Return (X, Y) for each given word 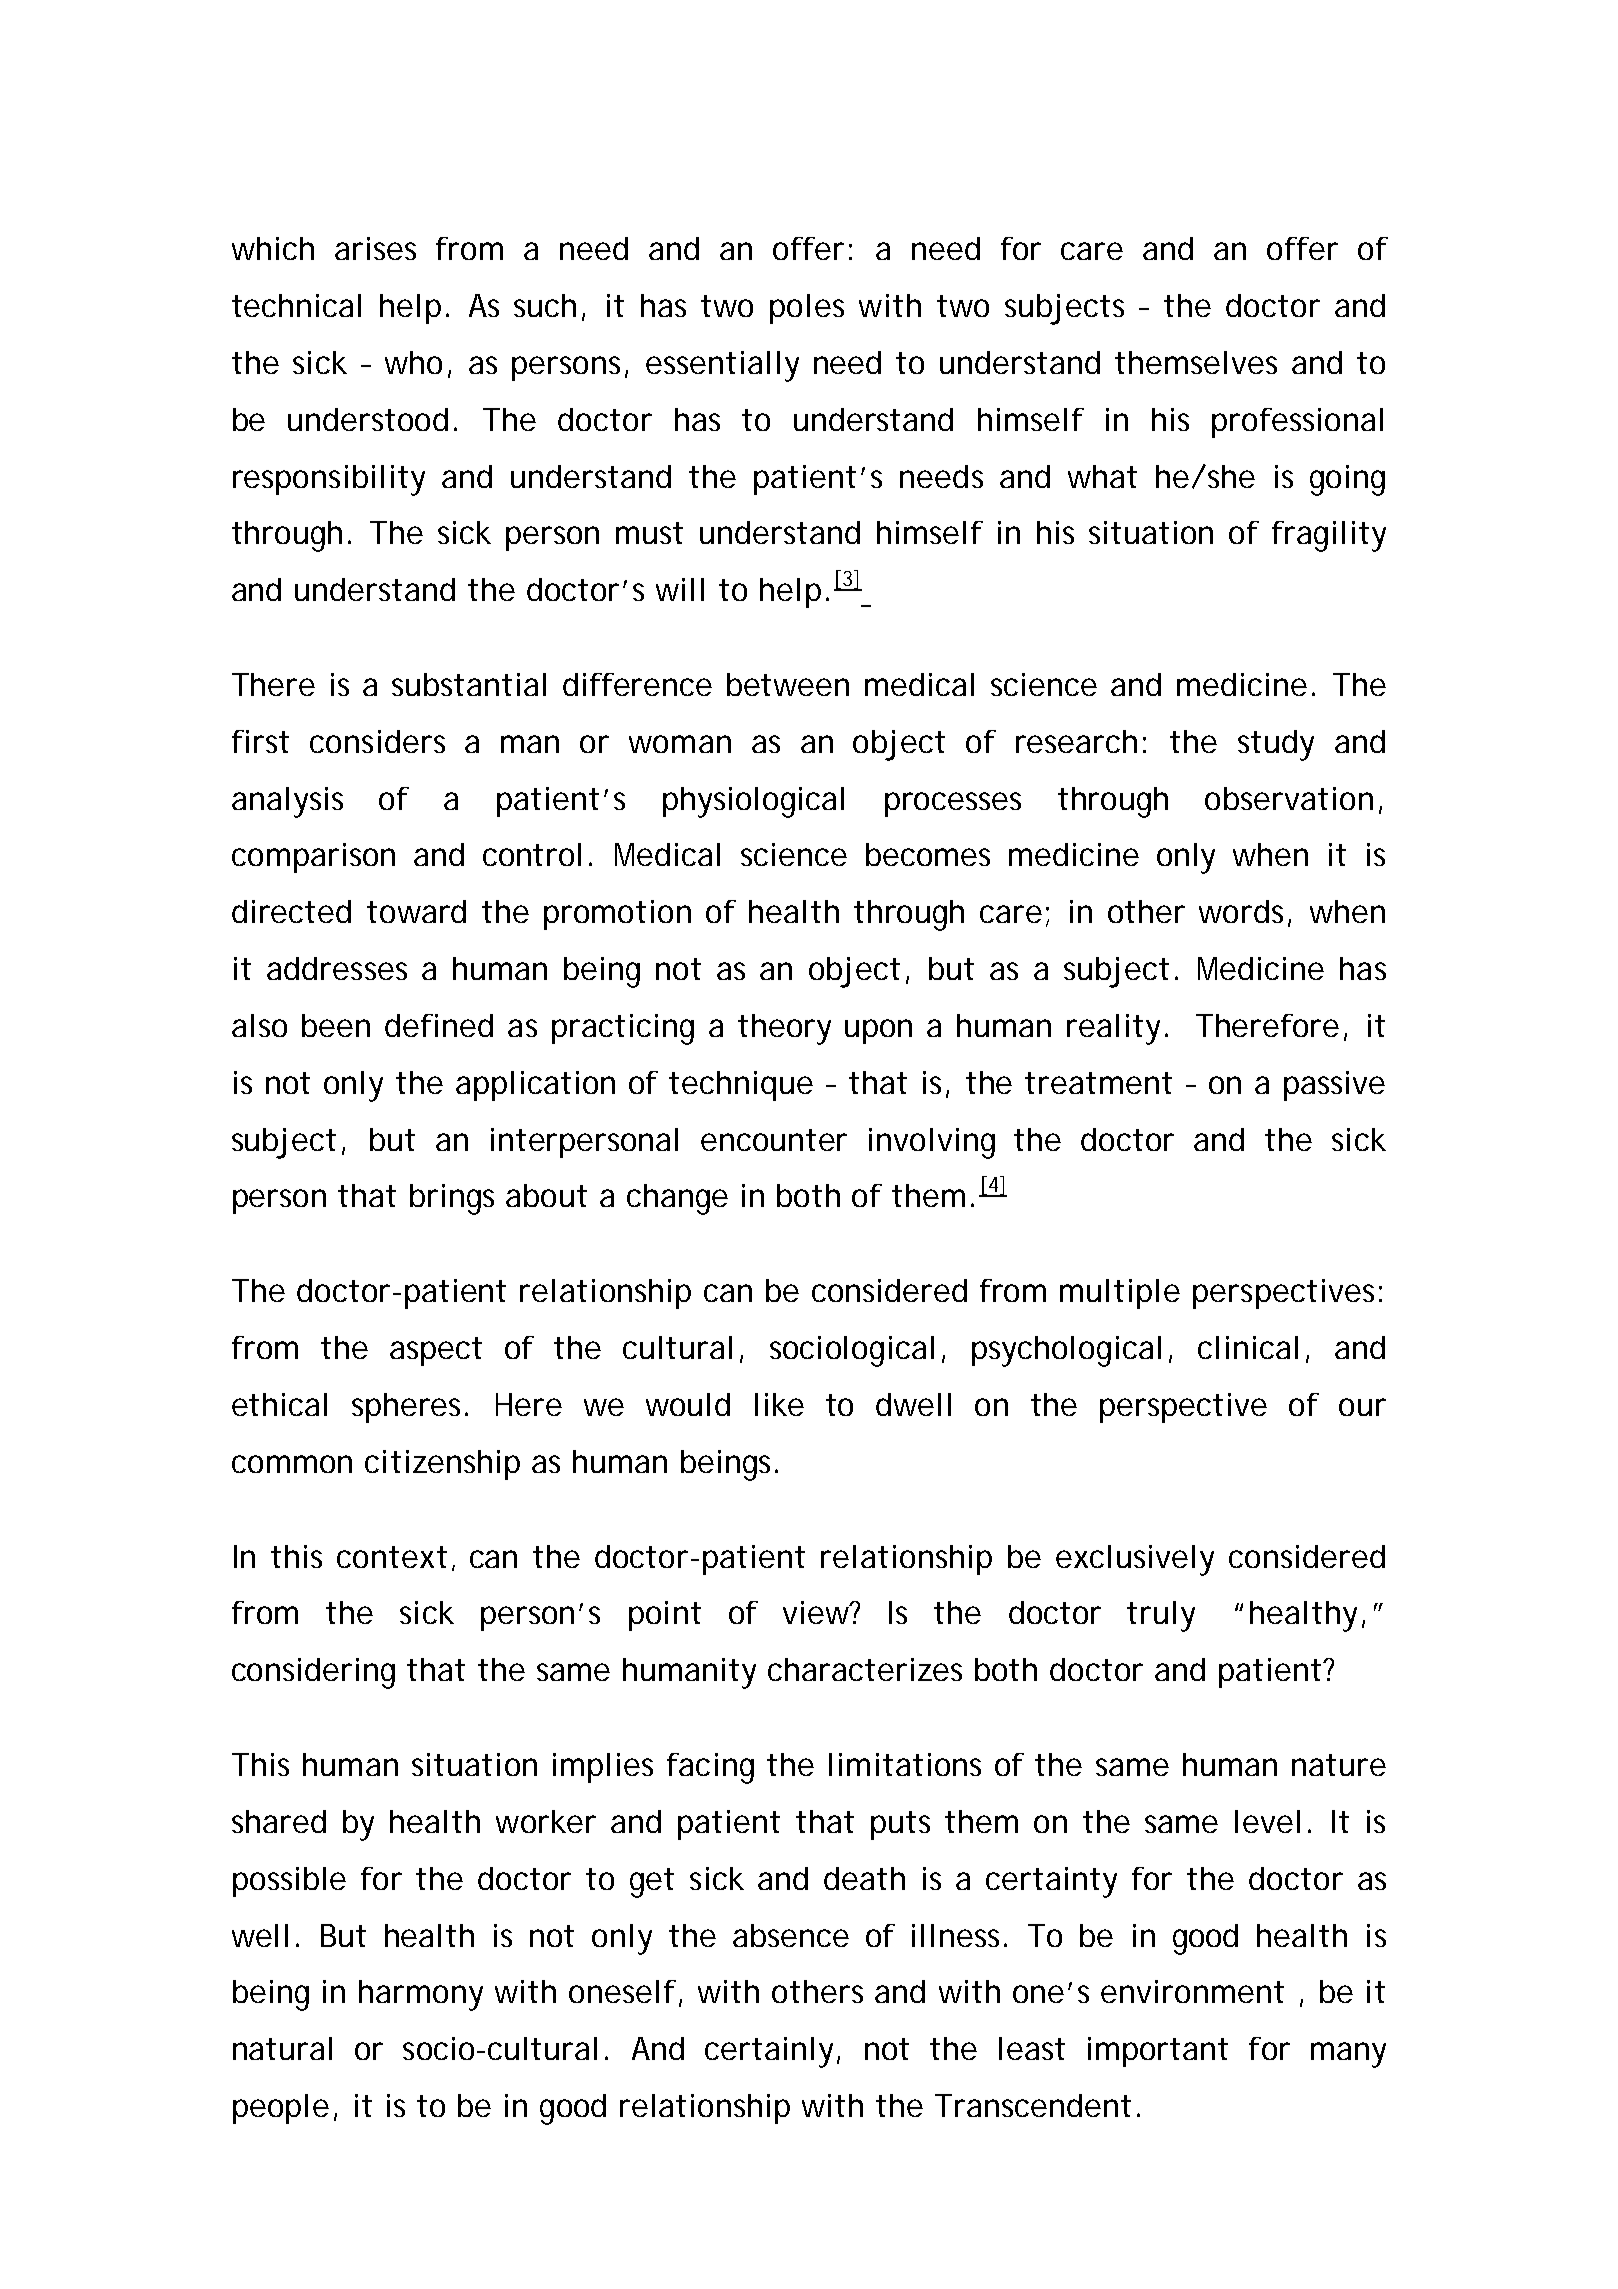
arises (375, 248)
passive (1334, 1086)
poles (807, 309)
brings (452, 1199)
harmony (421, 1995)
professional (1297, 423)
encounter (774, 1140)
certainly (769, 2052)
